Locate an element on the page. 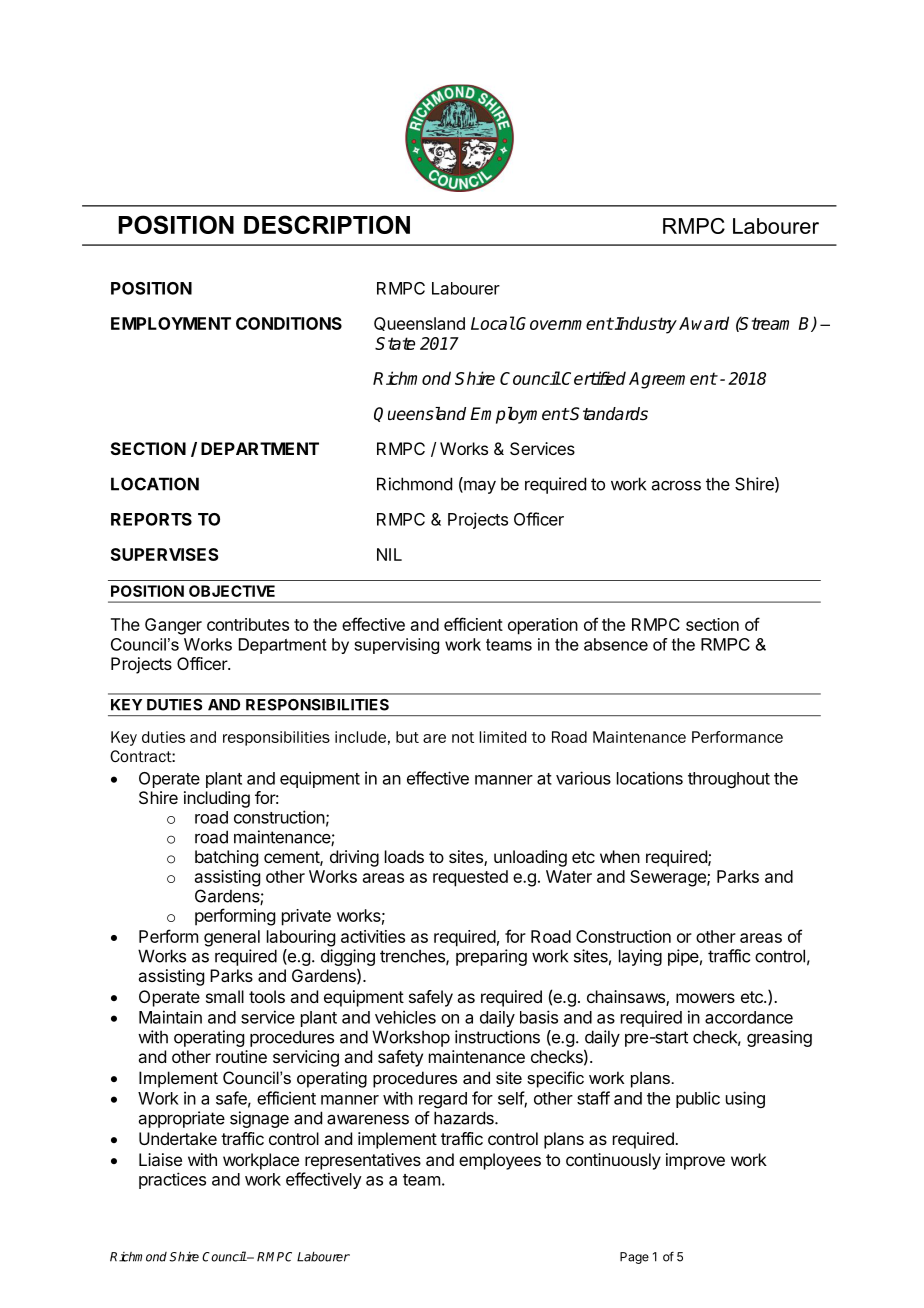 The height and width of the page is (1308, 924). throughout is located at coordinates (729, 780).
